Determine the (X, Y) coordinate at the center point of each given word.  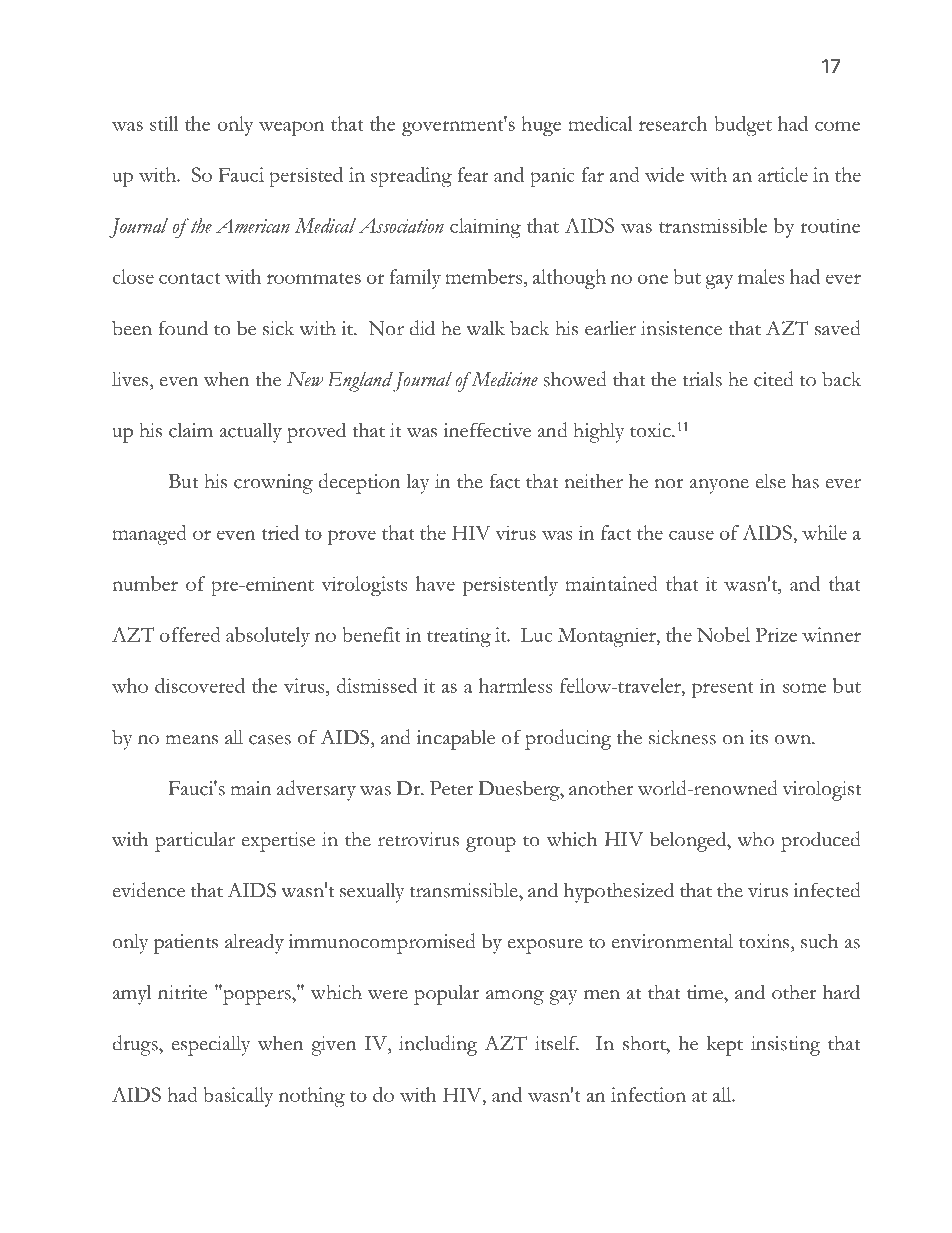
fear (473, 174)
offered (190, 634)
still (164, 123)
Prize (776, 634)
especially (211, 1046)
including (438, 1045)
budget (743, 126)
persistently (510, 586)
